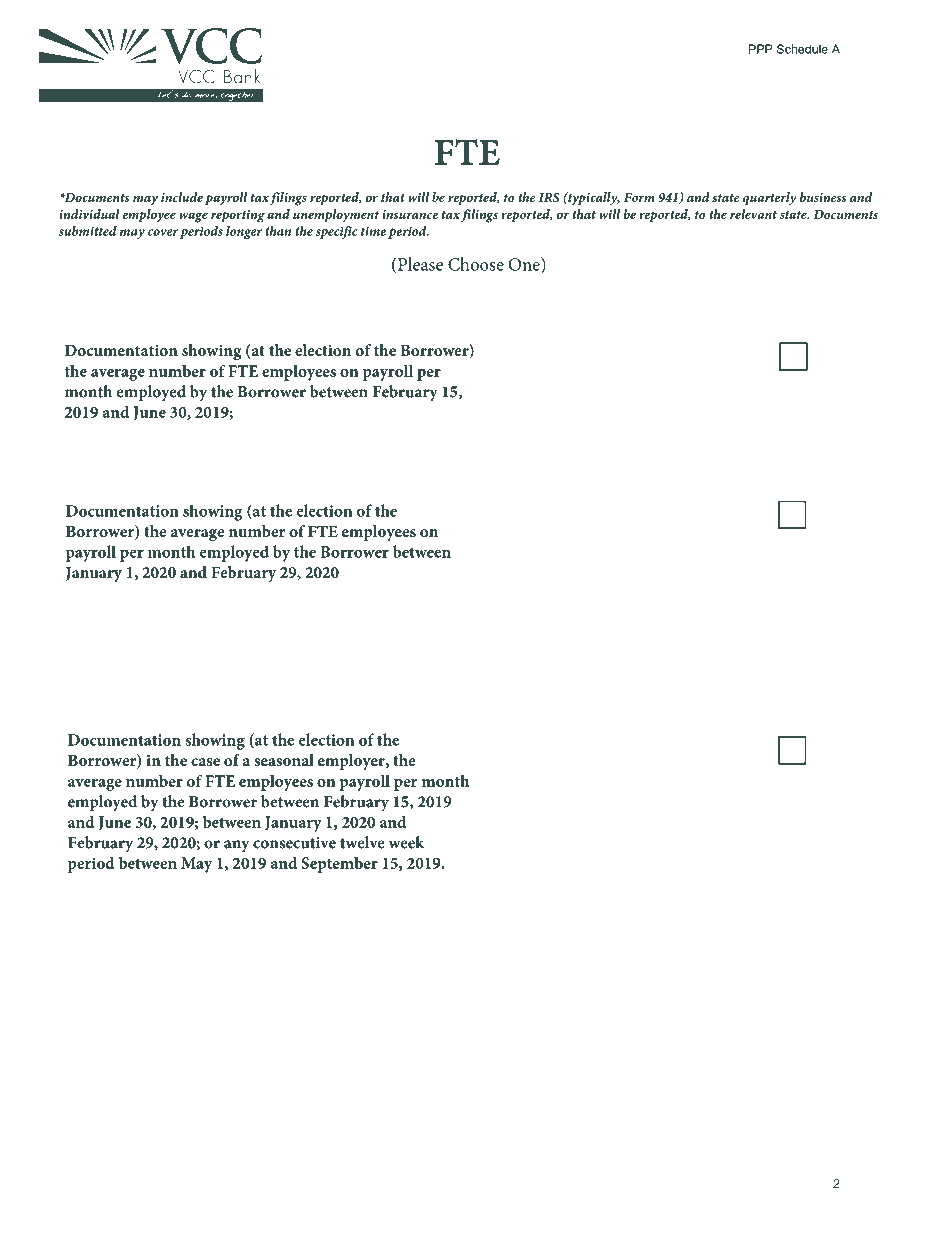 This image has width=952, height=1233. Describe the element at coordinates (205, 762) in the image. I see `case` at that location.
